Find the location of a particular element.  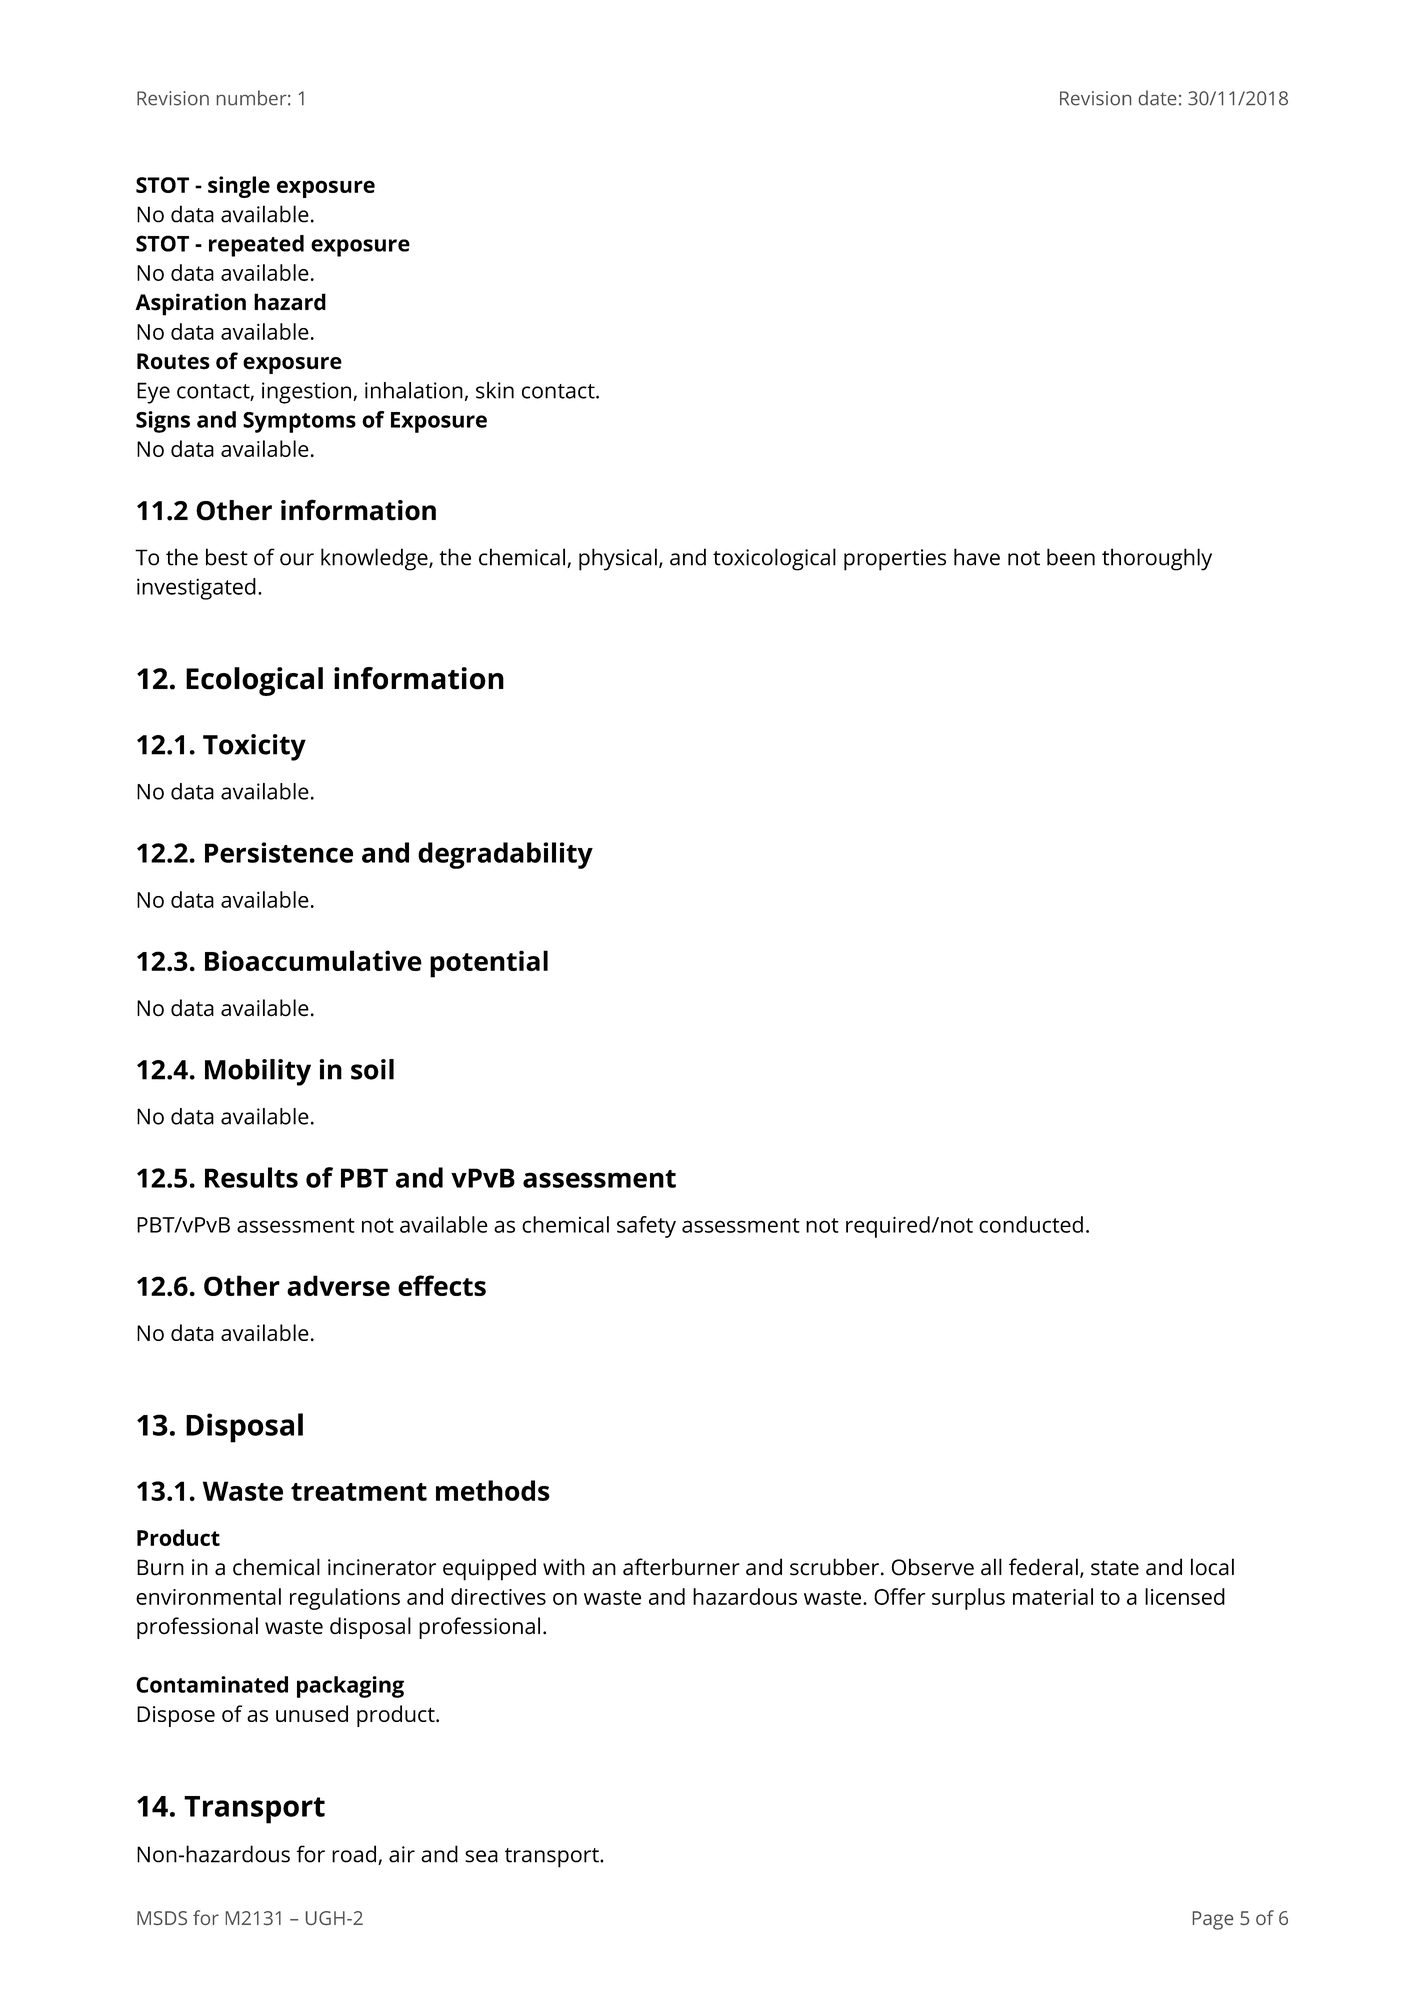

state is located at coordinates (1115, 1568).
